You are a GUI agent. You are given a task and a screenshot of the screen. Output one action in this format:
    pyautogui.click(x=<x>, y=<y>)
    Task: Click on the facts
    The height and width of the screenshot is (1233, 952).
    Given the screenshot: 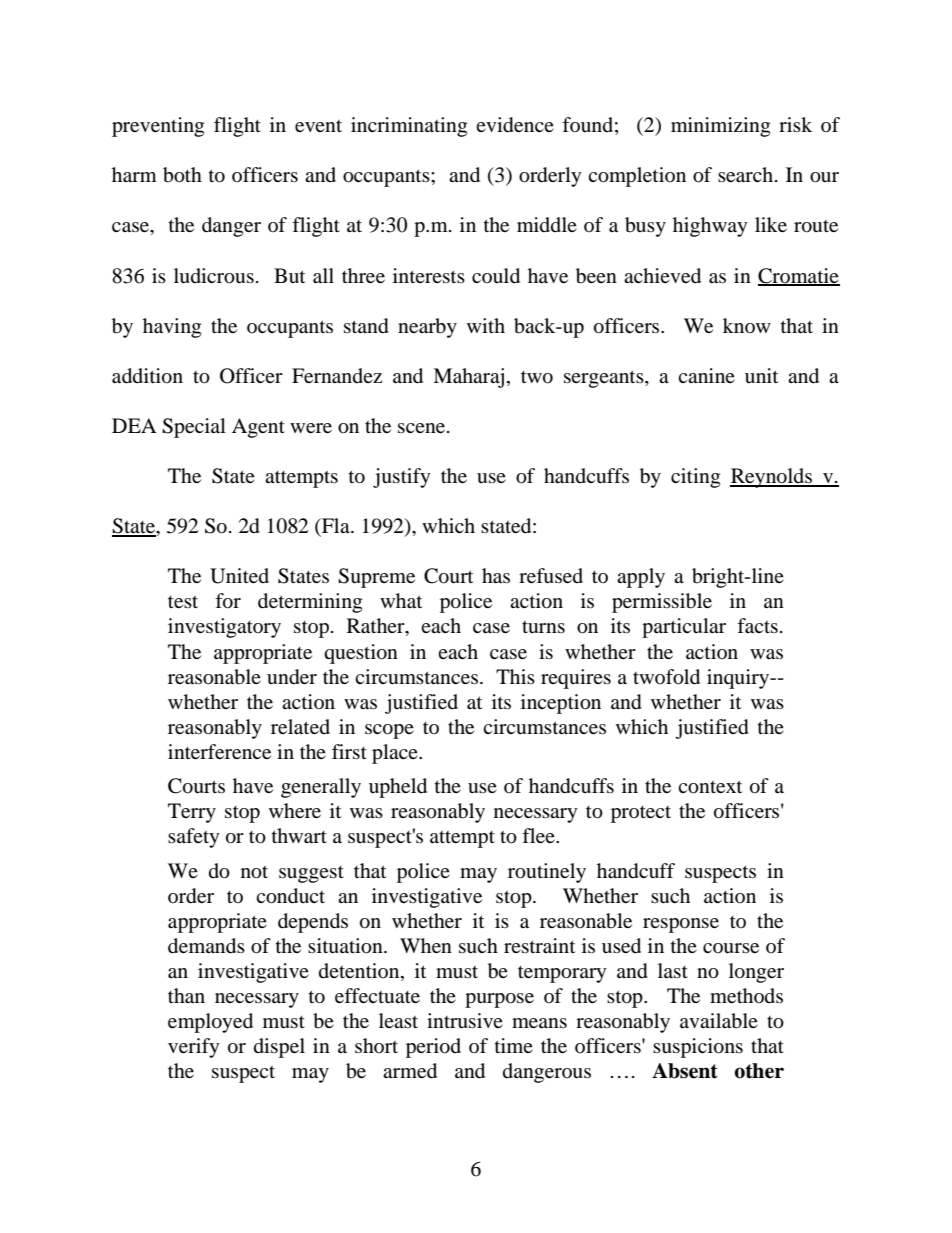 What is the action you would take?
    pyautogui.click(x=757, y=625)
